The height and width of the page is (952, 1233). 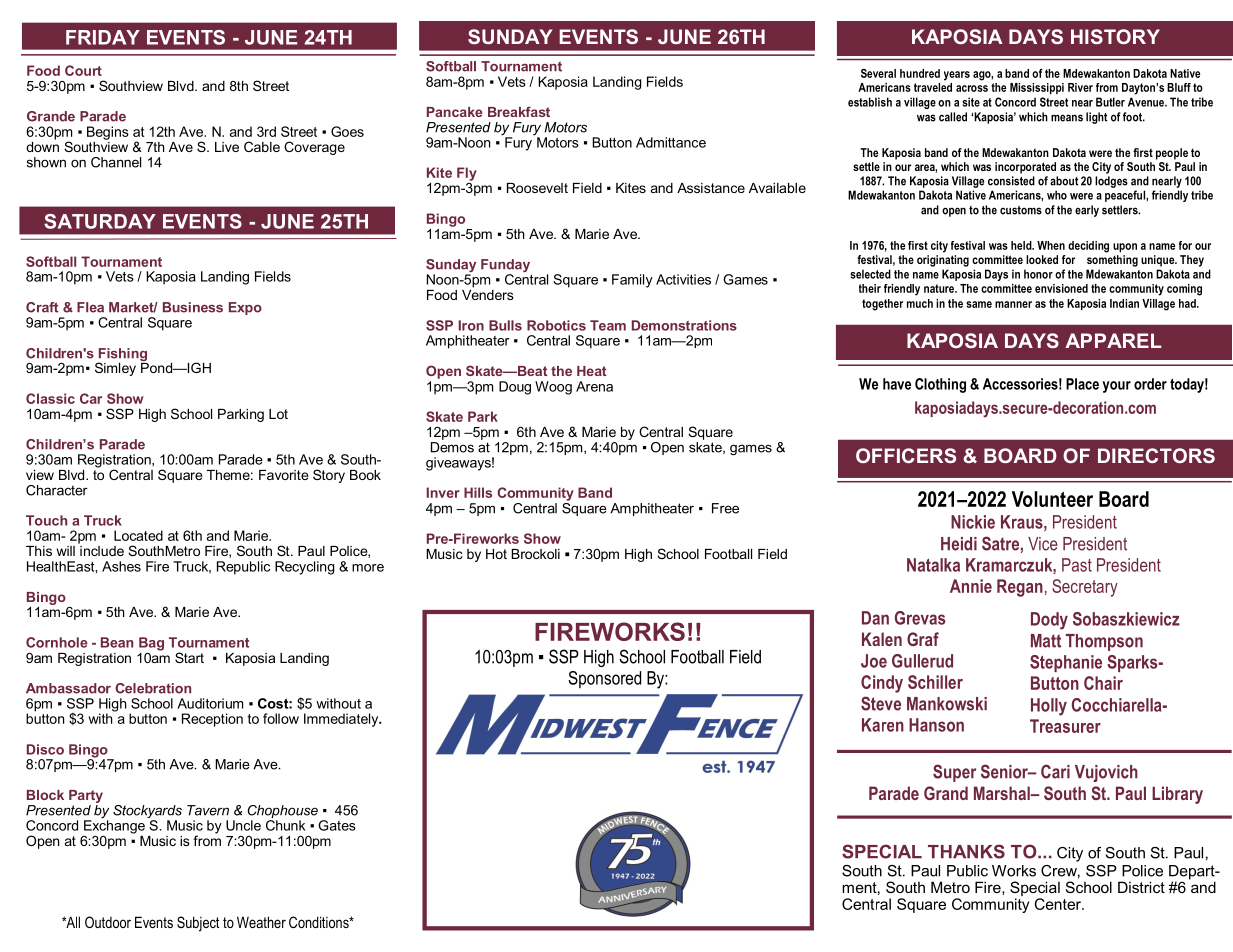 I want to click on Free, so click(x=725, y=508).
